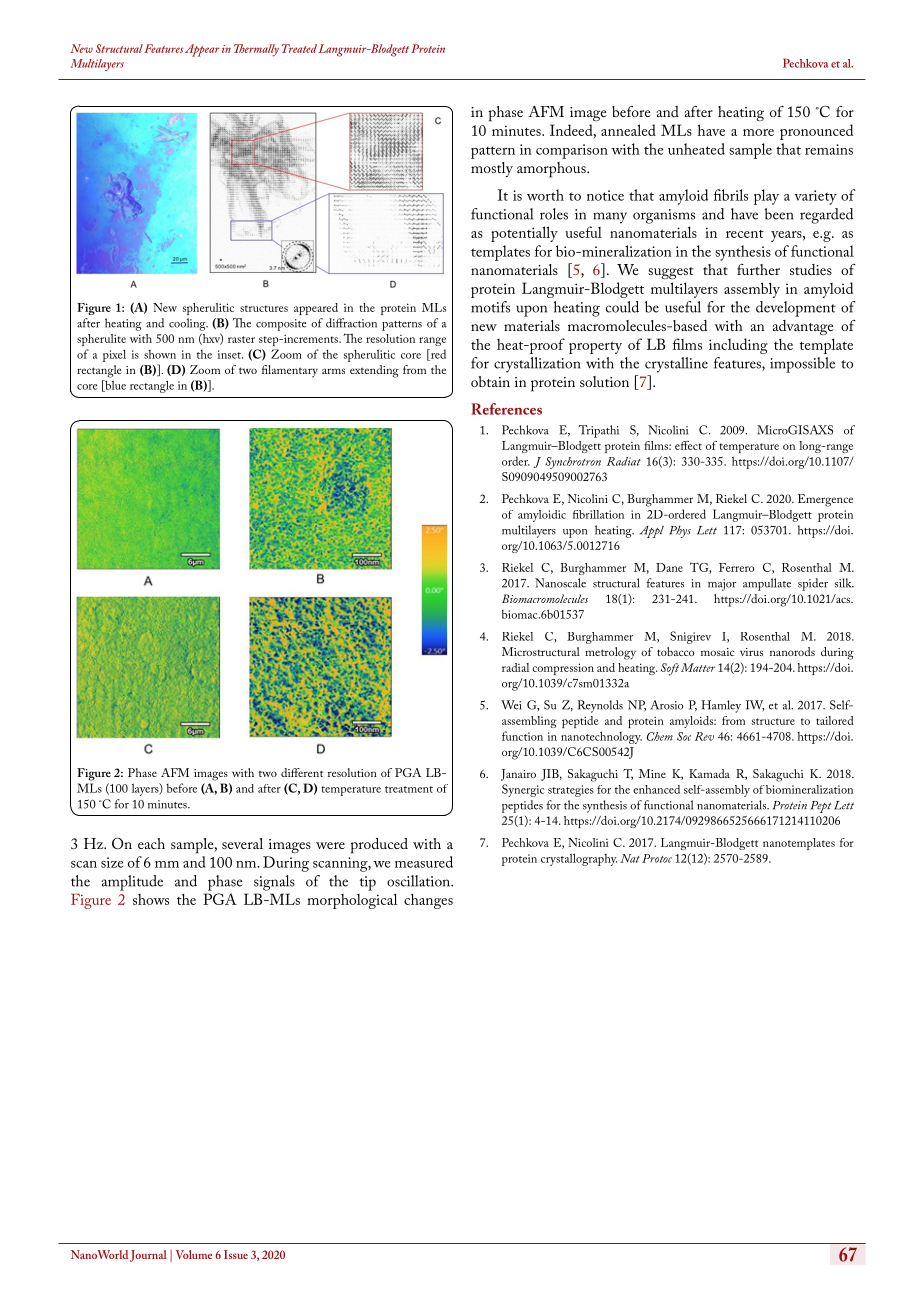 The width and height of the screenshot is (924, 1308). I want to click on including, so click(738, 346).
